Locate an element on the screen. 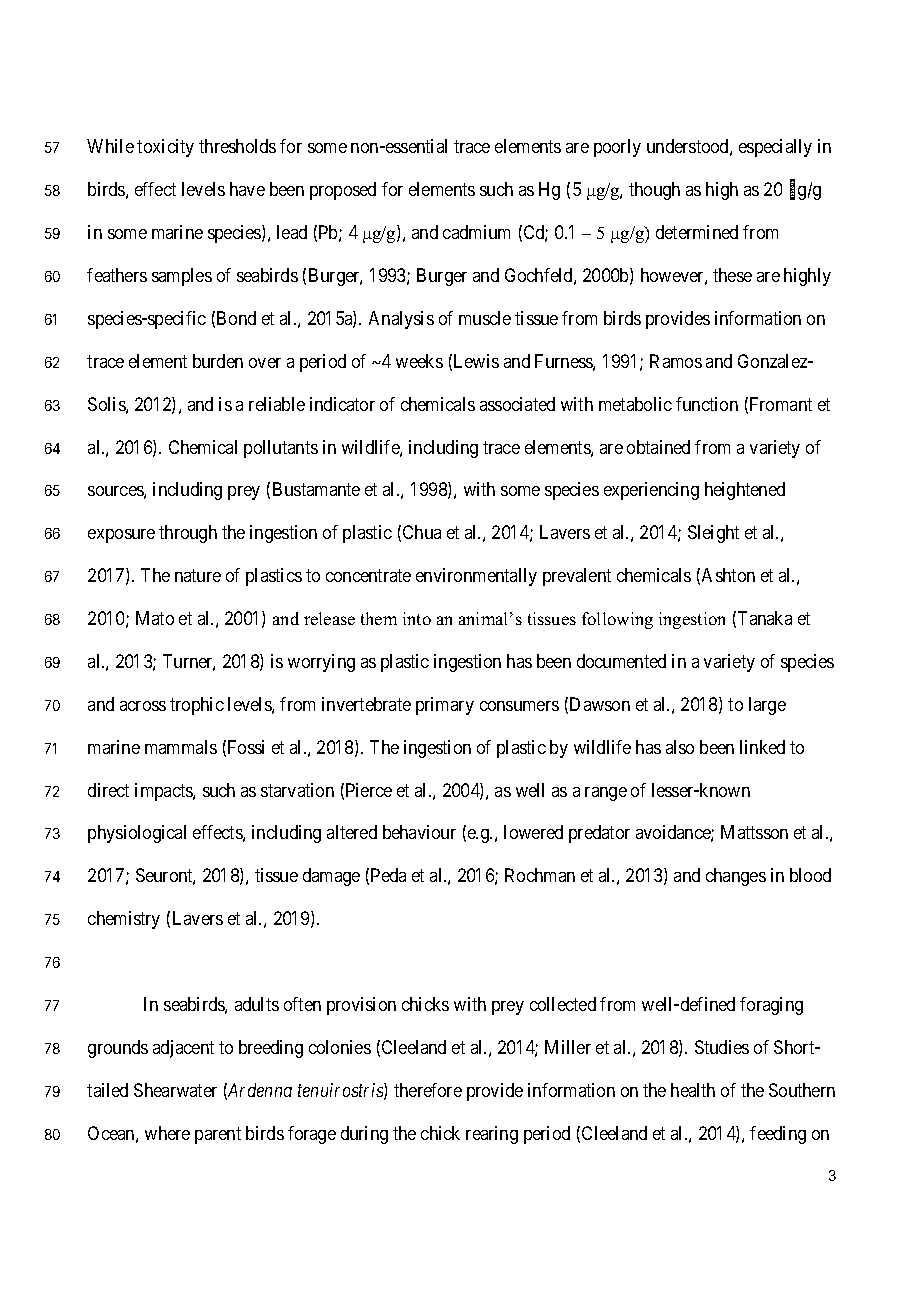  impacts is located at coordinates (164, 792).
